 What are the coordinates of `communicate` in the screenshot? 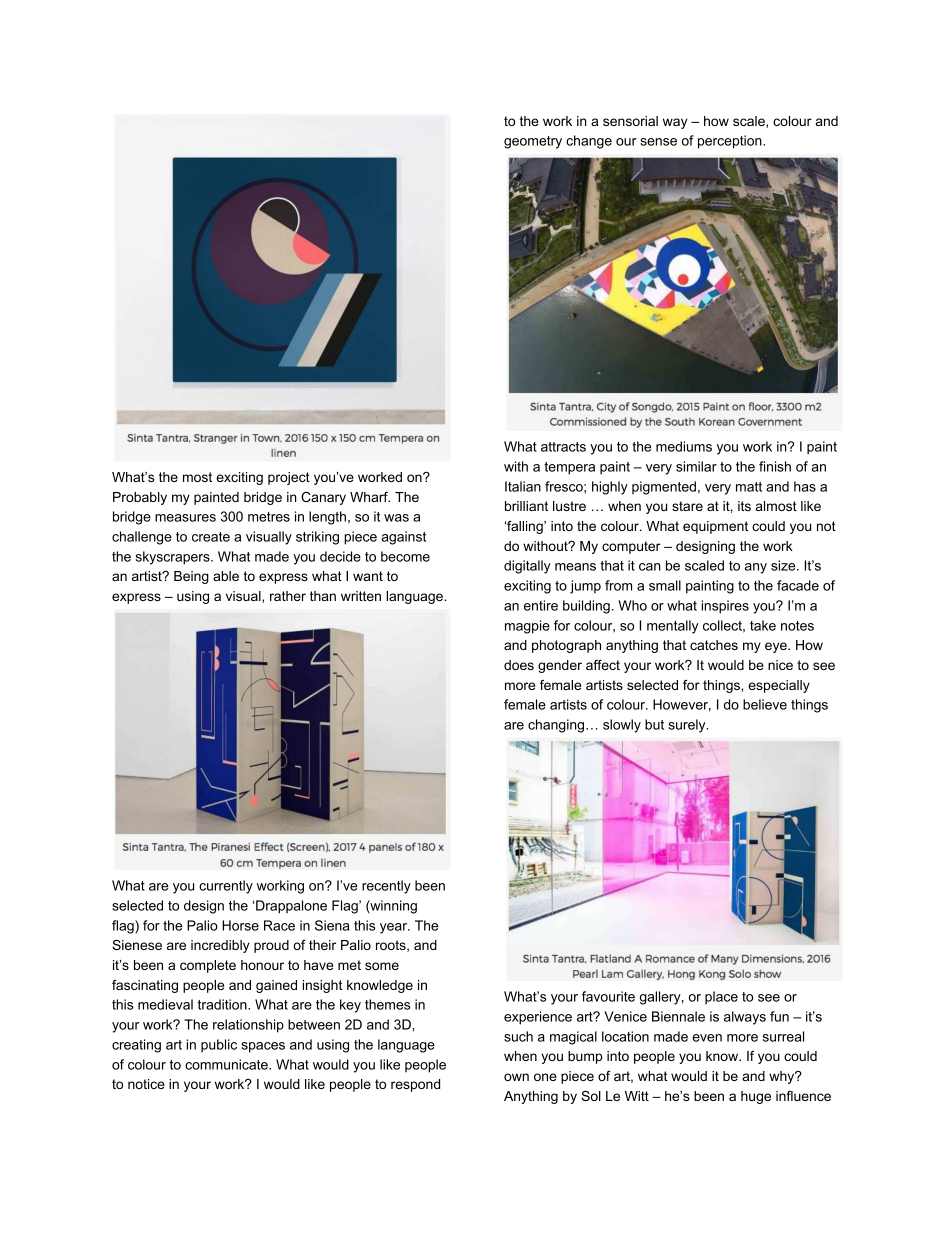 It's located at (227, 1064).
